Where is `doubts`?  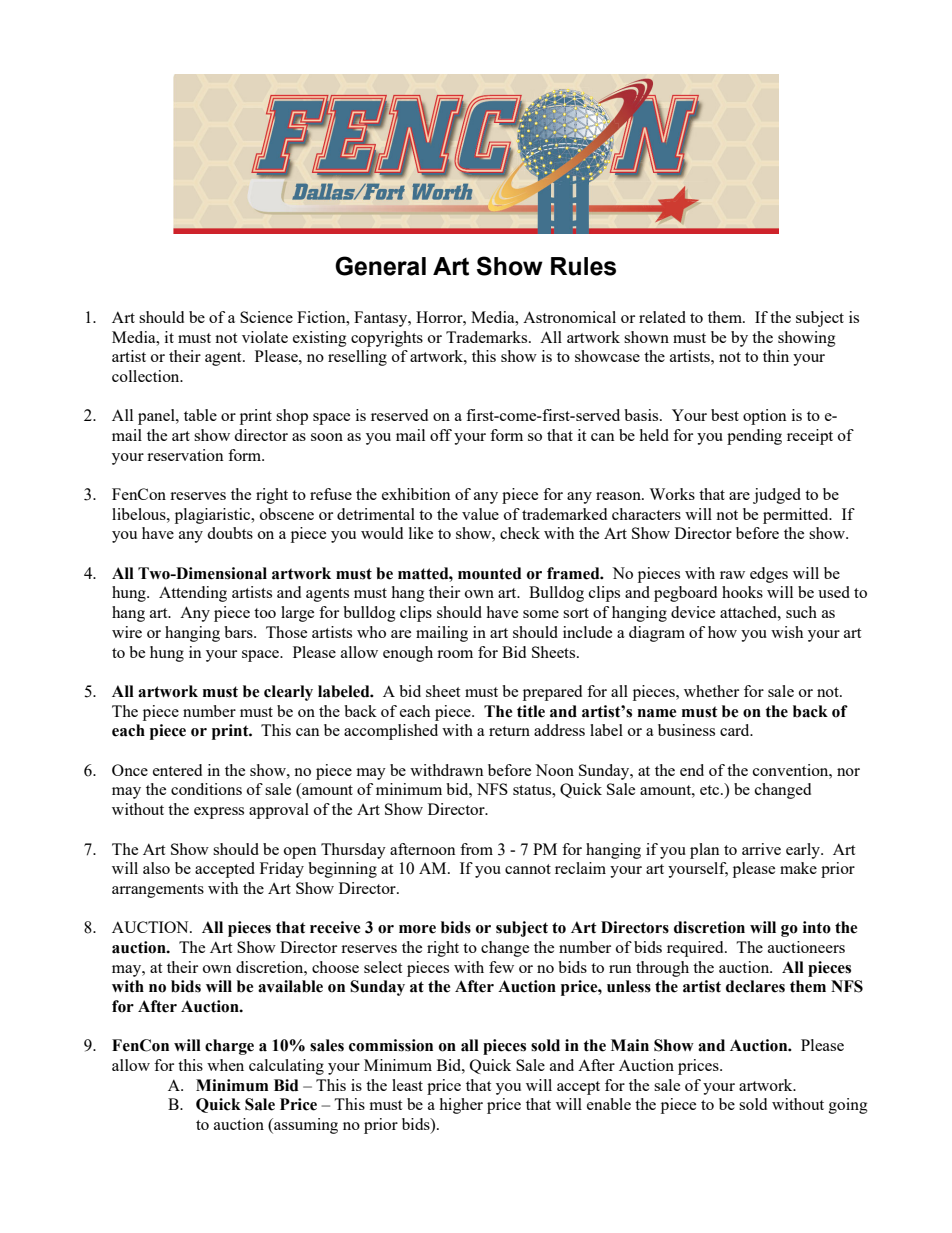
doubts is located at coordinates (230, 533).
